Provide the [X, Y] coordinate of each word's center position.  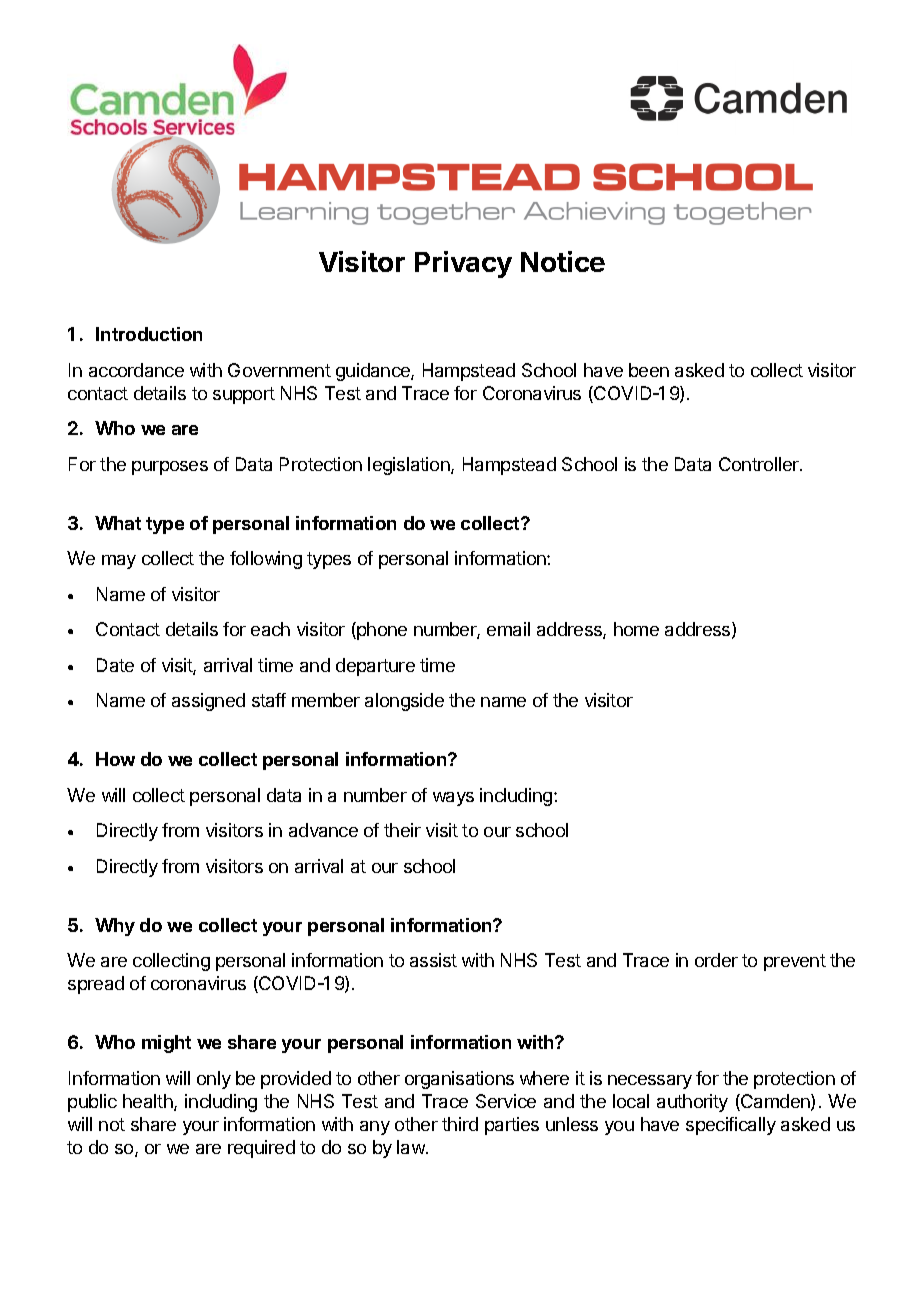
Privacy [463, 264]
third [460, 1124]
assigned [208, 702]
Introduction [149, 334]
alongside [404, 702]
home [636, 629]
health [149, 1102]
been [649, 370]
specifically [731, 1126]
